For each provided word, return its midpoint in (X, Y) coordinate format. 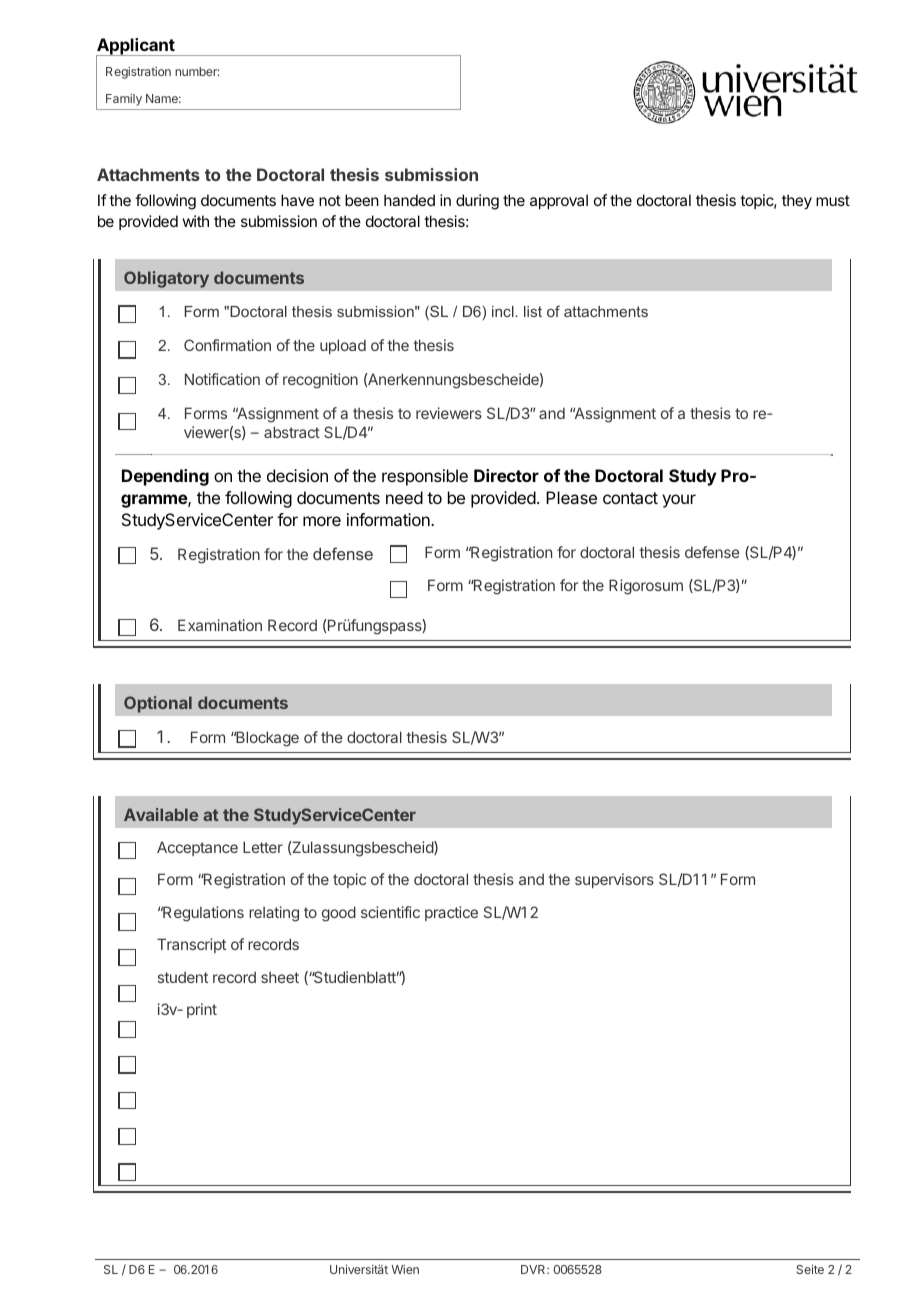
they (797, 202)
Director (506, 475)
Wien (405, 1269)
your (679, 501)
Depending (165, 477)
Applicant (136, 47)
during (477, 202)
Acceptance (197, 848)
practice (451, 913)
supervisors (614, 880)
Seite (810, 1269)
